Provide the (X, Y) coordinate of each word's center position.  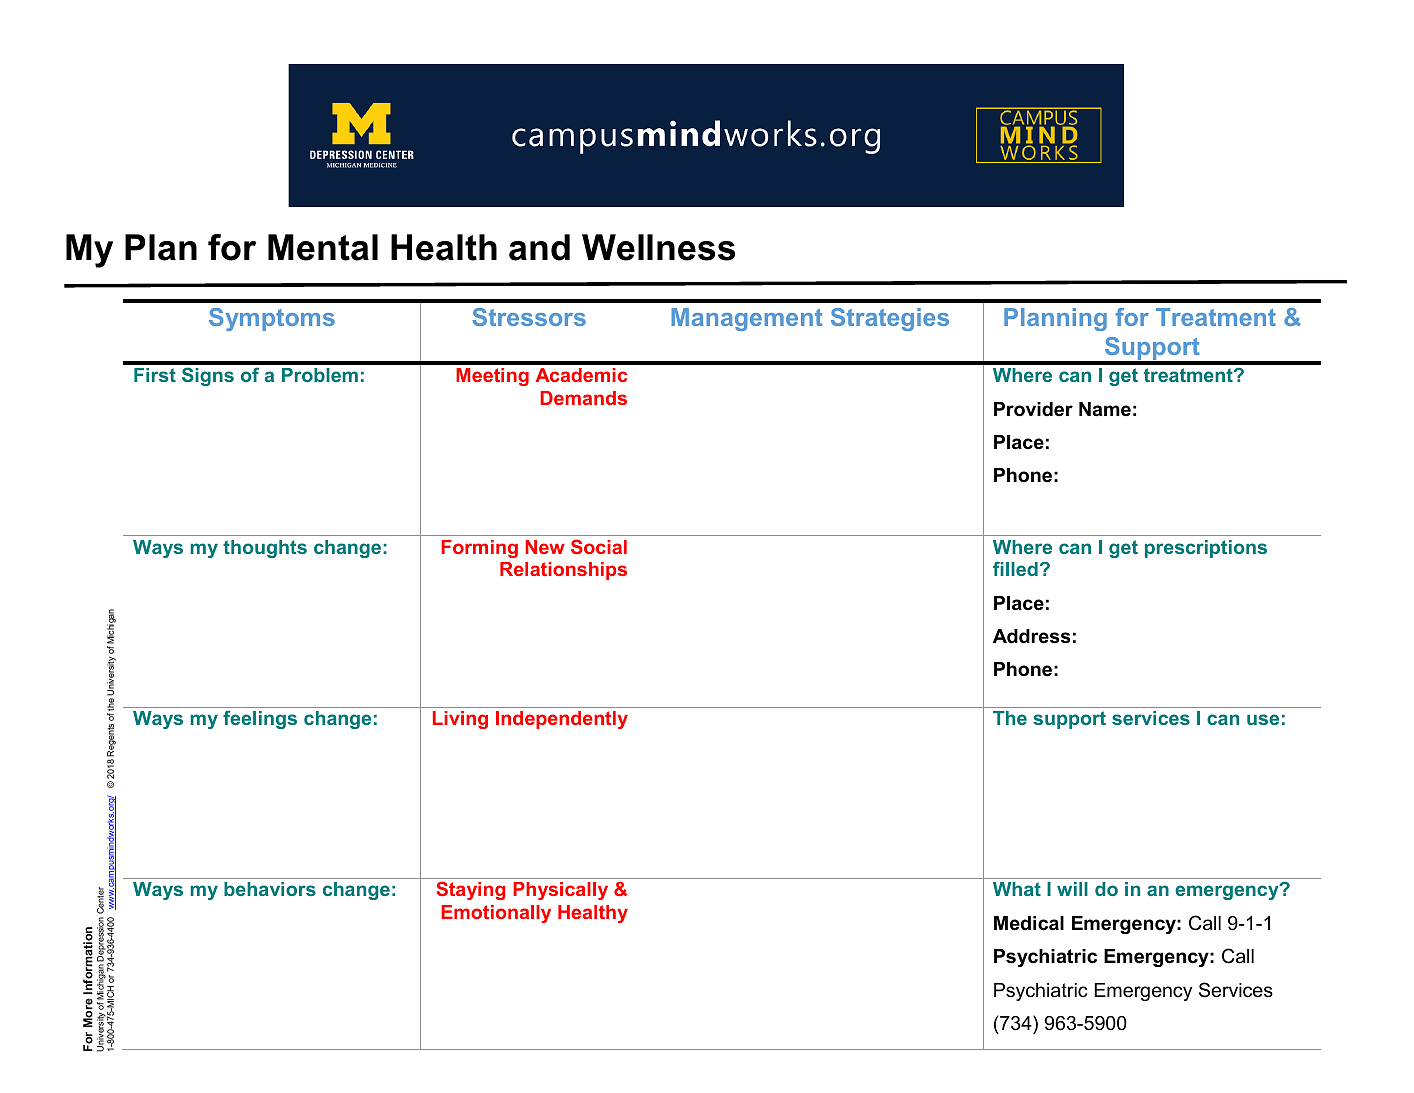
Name (1105, 409)
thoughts (265, 549)
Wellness (658, 247)
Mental (323, 247)
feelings (260, 719)
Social (599, 546)
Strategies (890, 319)
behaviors (270, 889)
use (1263, 719)
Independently (562, 720)
